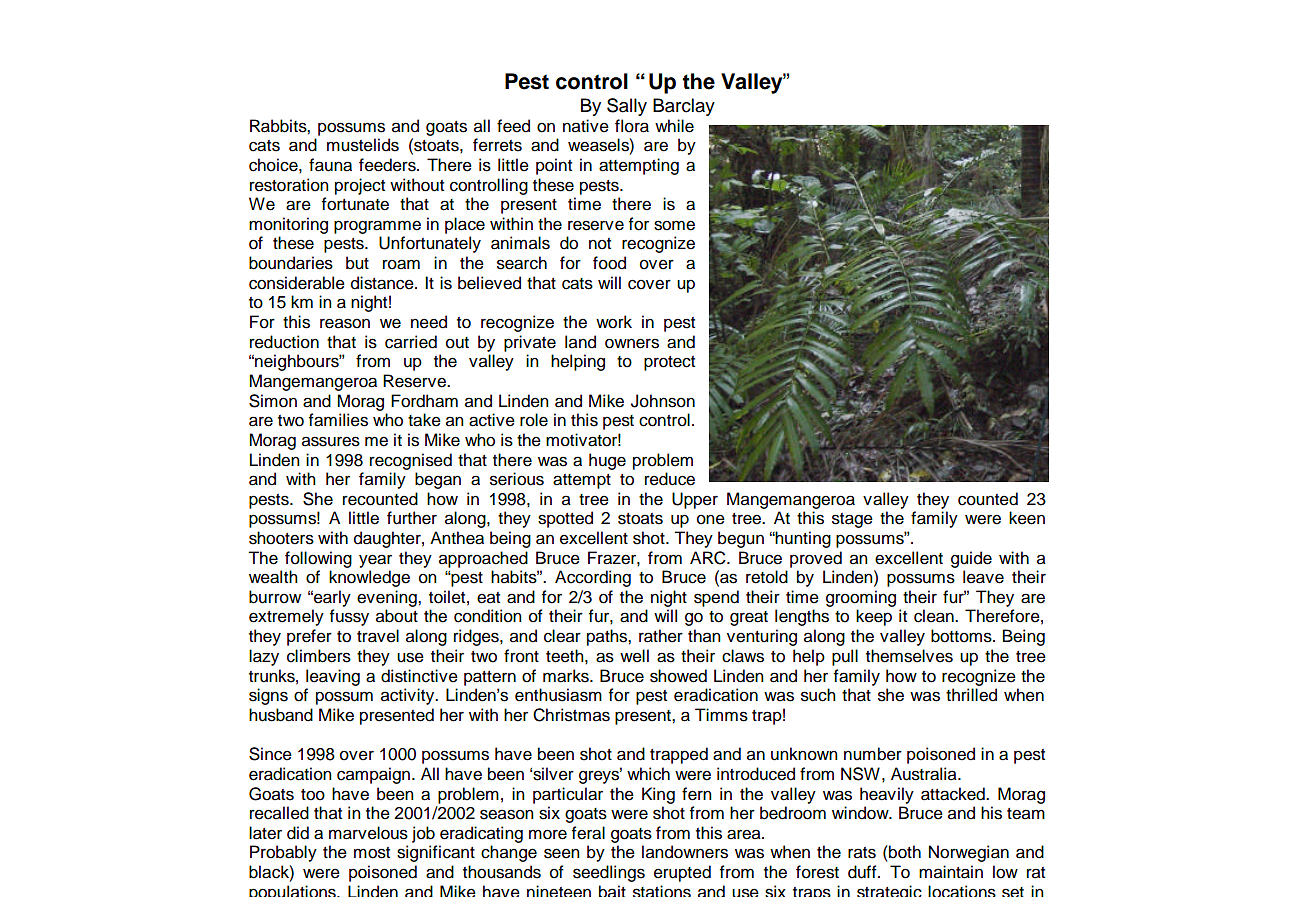  What do you see at coordinates (684, 107) in the page?
I see `Barclay` at bounding box center [684, 107].
